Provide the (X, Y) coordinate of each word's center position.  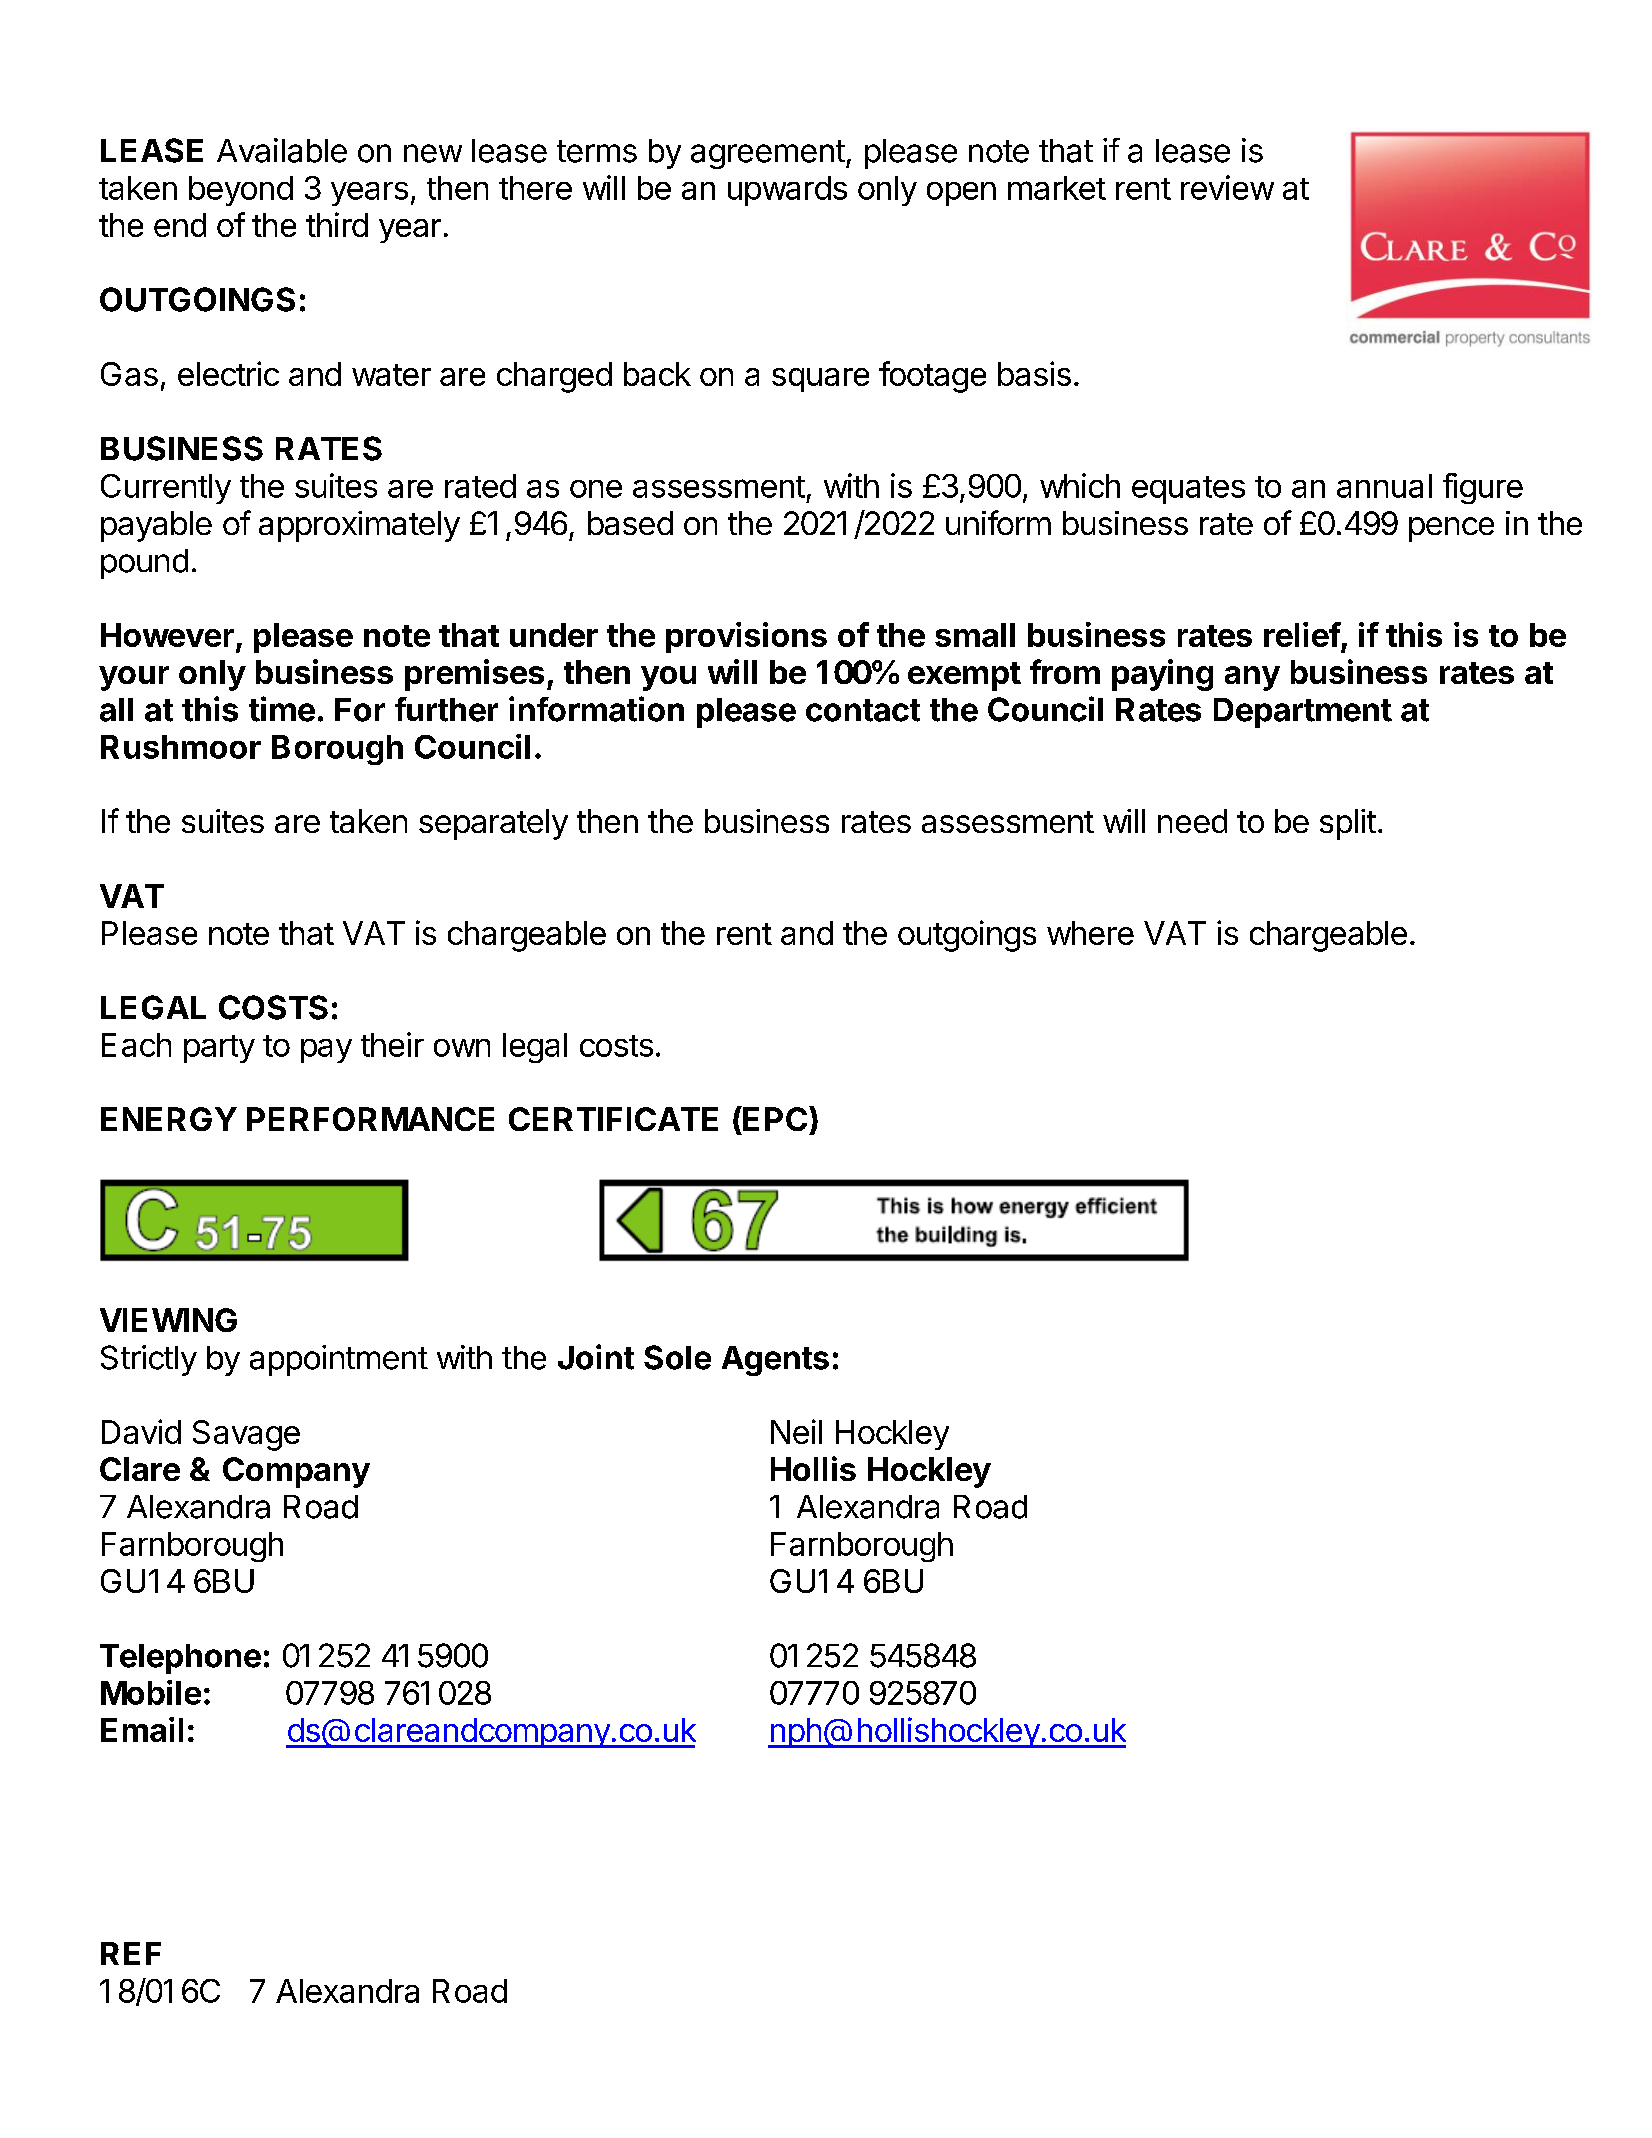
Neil (796, 1431)
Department (1303, 713)
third (337, 224)
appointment (339, 1360)
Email (142, 1729)
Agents (775, 1361)
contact (863, 710)
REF (131, 1953)
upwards (787, 191)
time (282, 709)
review (1227, 187)
